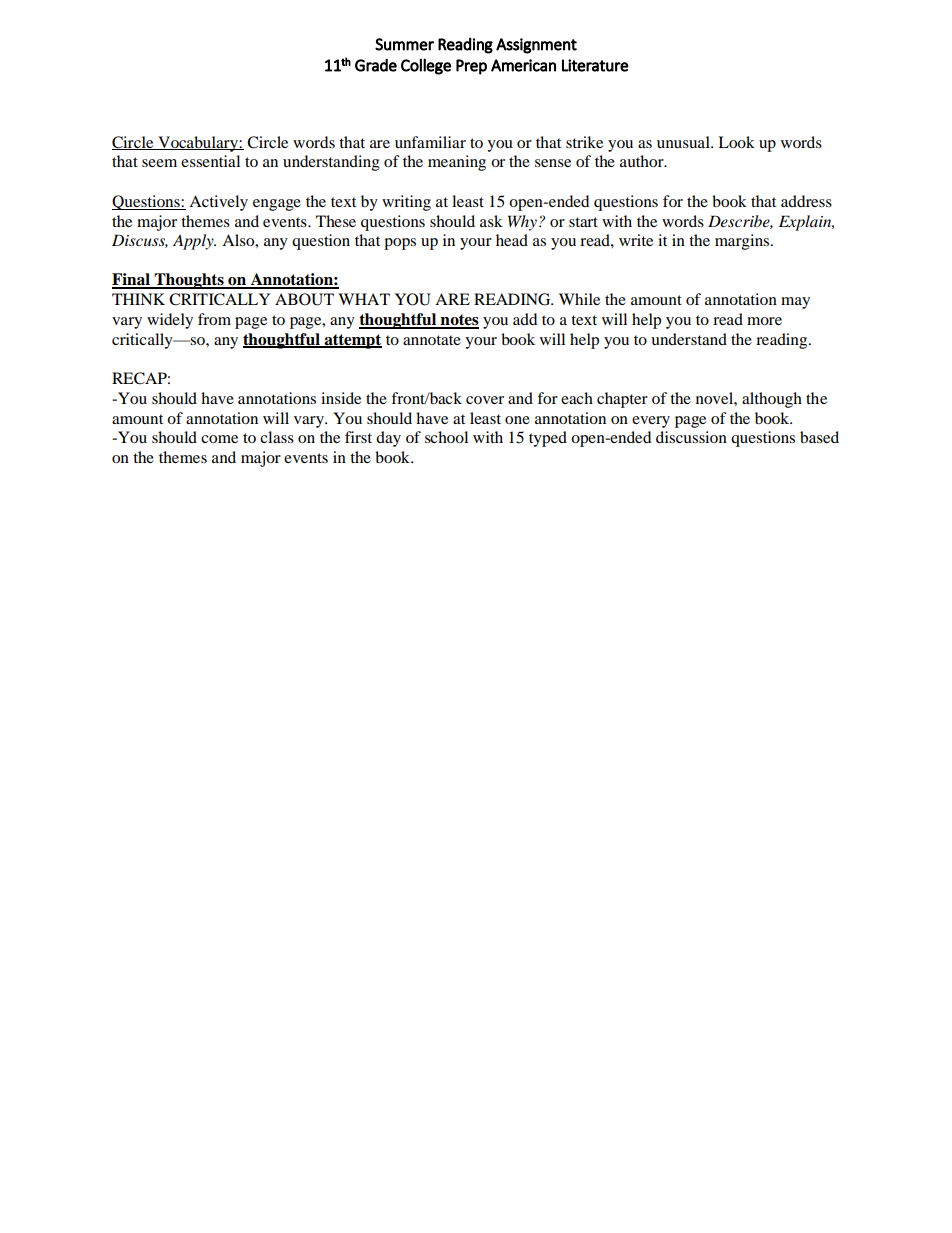 The height and width of the screenshot is (1233, 952). I want to click on annotate, so click(432, 340).
